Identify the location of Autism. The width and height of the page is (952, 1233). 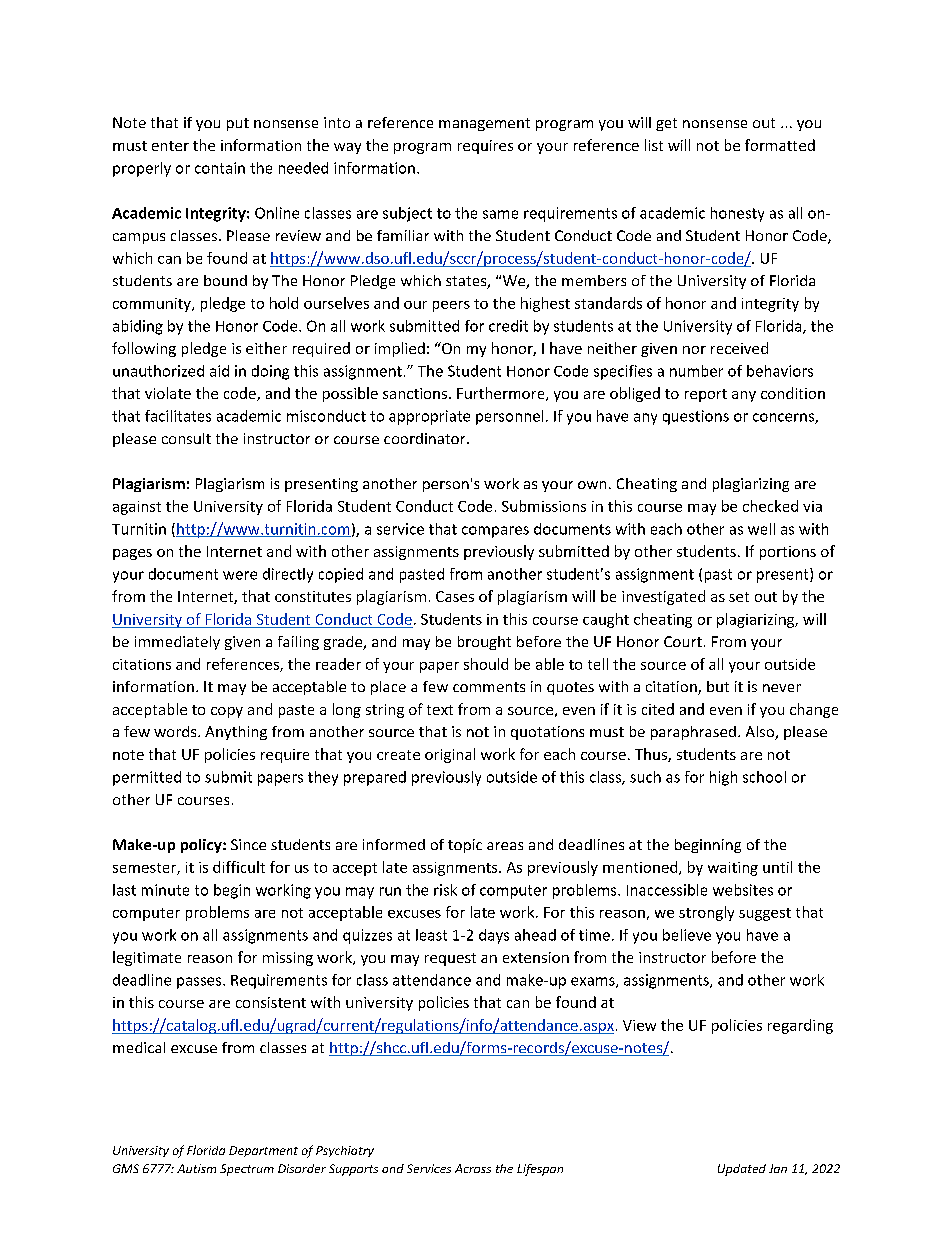
(196, 1168).
